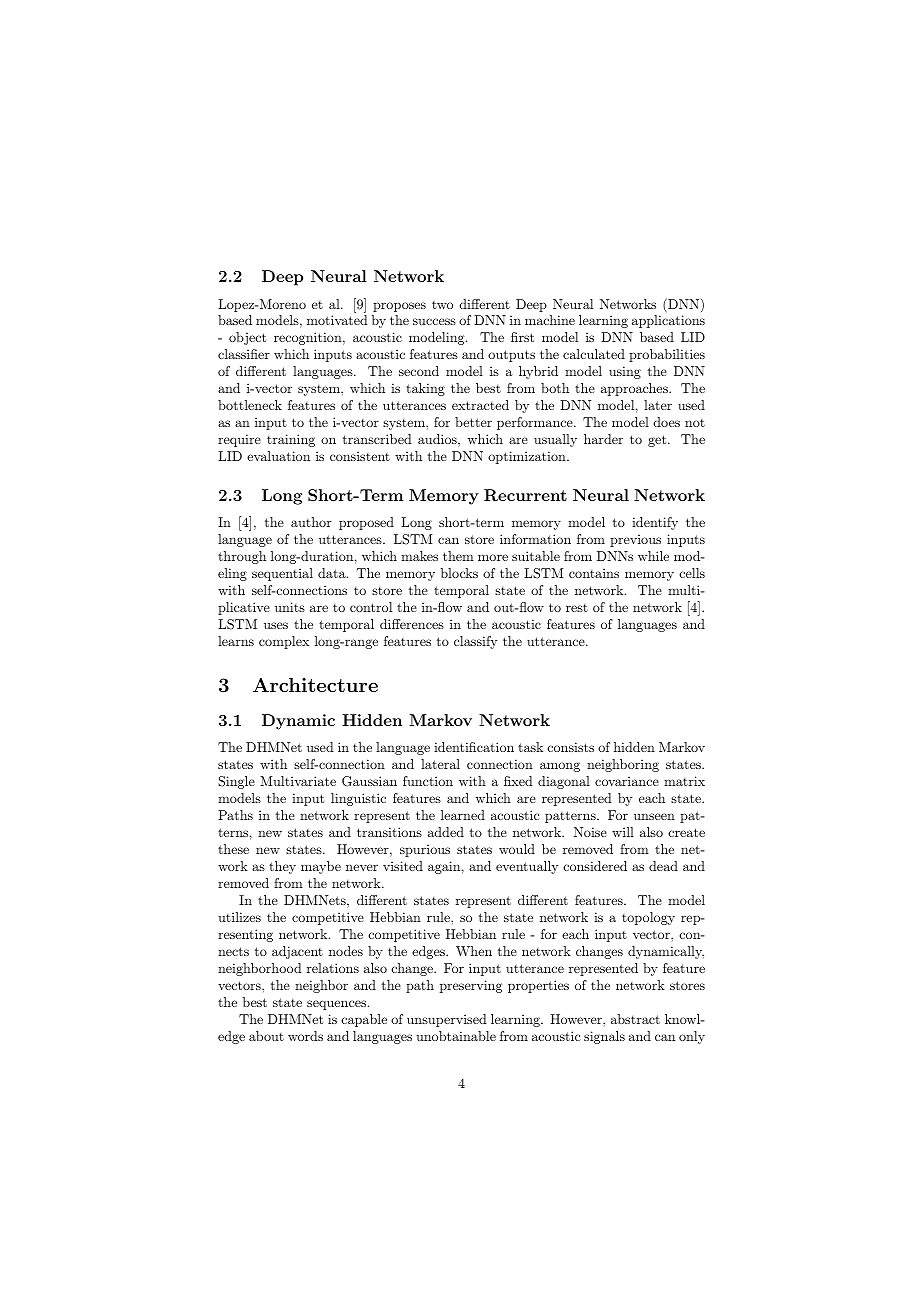  Describe the element at coordinates (447, 1020) in the screenshot. I see `unsupervised` at that location.
